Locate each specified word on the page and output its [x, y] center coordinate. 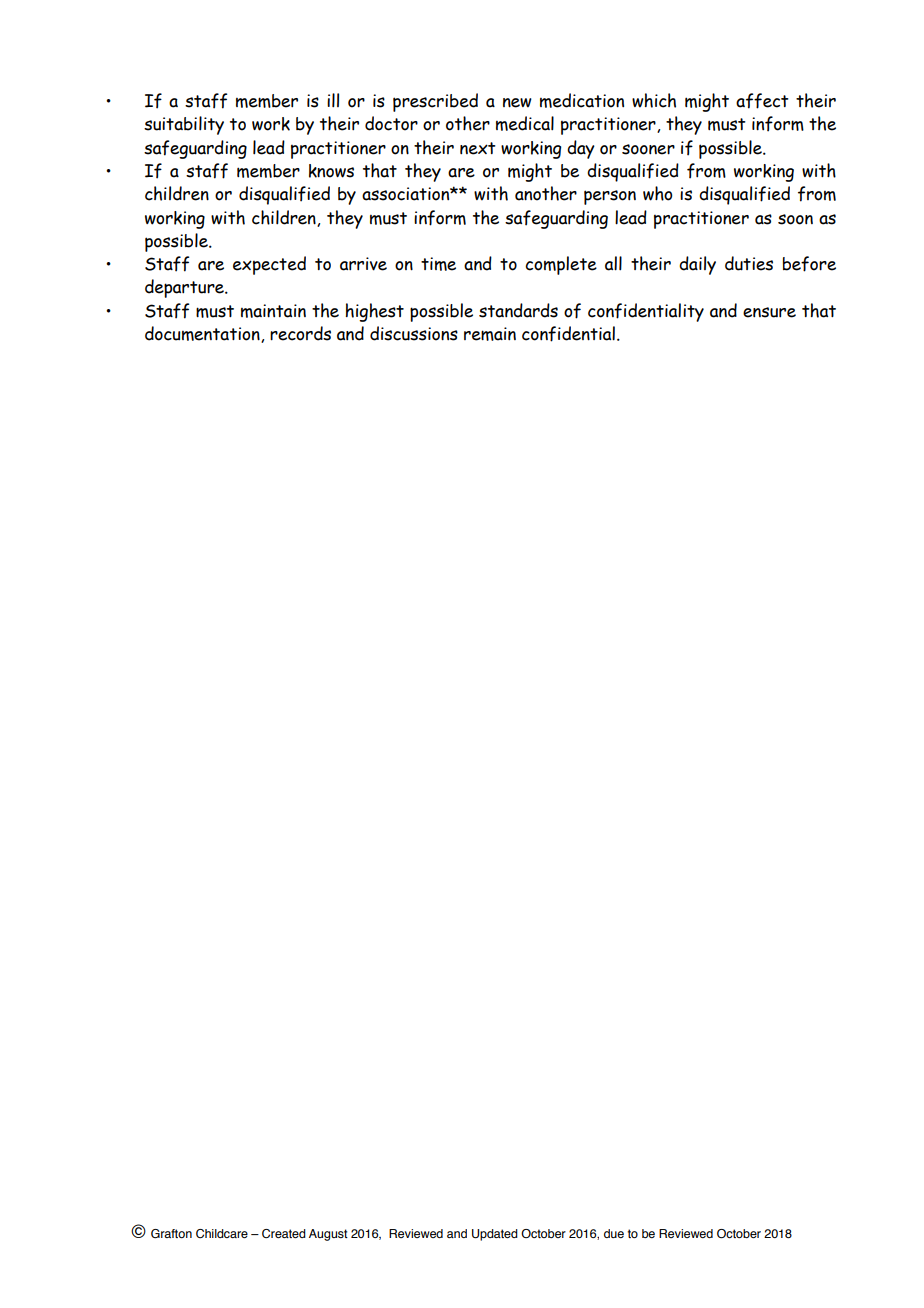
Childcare [222, 1233]
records [300, 333]
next [478, 148]
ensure [769, 312]
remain [490, 334]
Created [284, 1233]
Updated [495, 1235]
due [614, 1233]
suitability [184, 125]
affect [762, 101]
